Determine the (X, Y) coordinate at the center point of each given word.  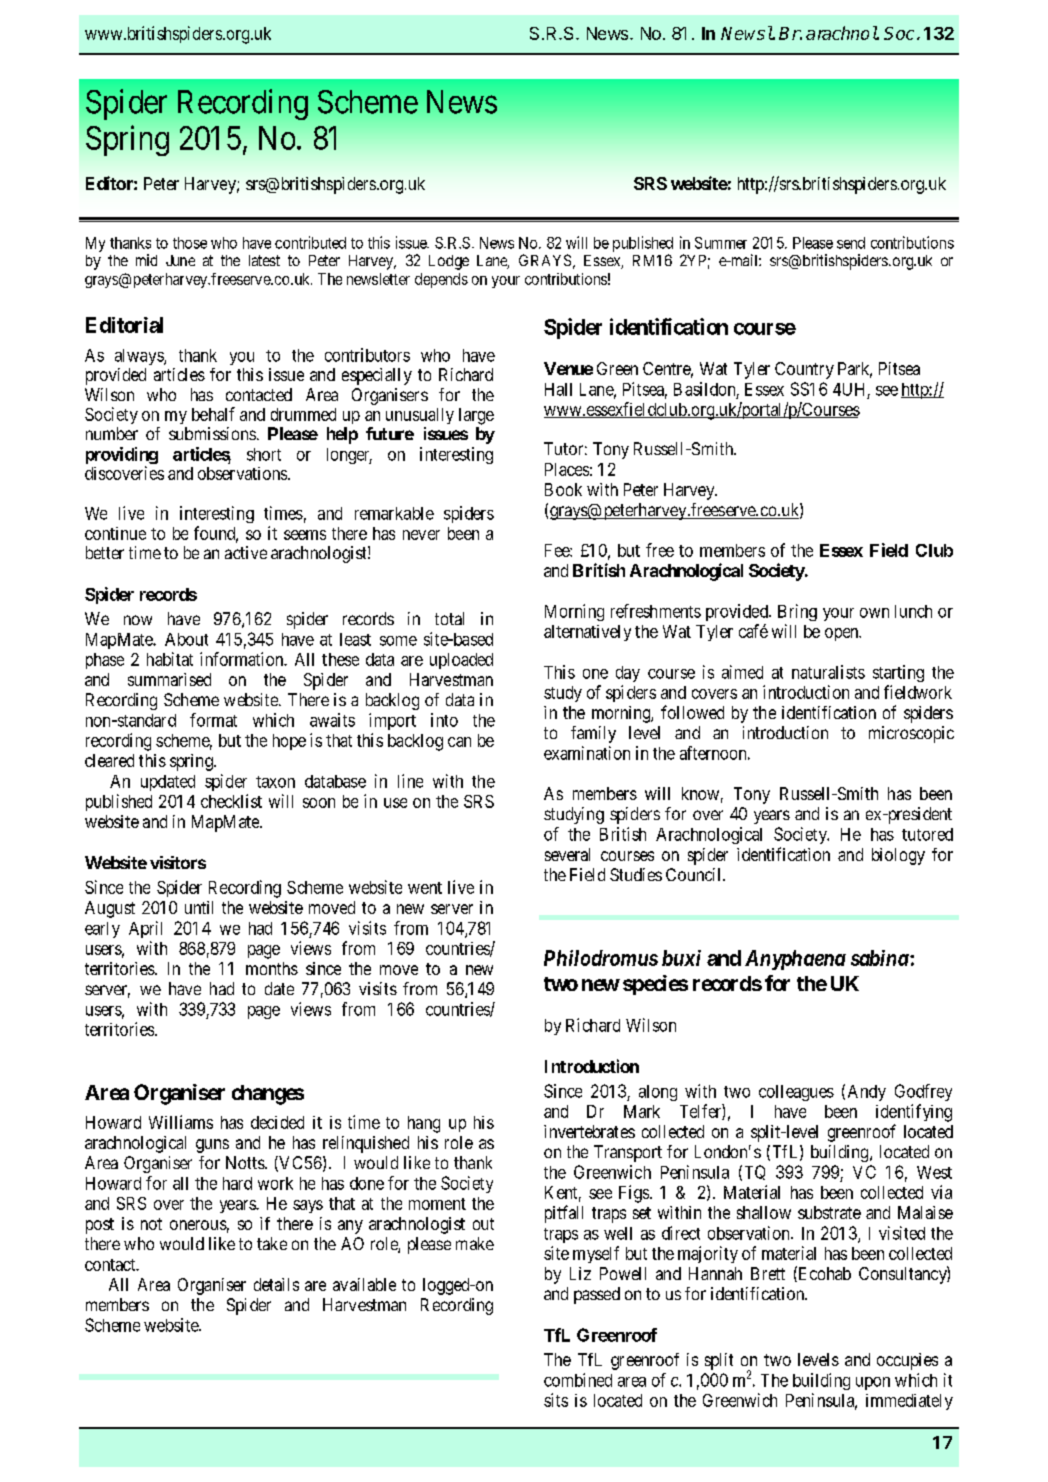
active (246, 552)
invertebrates (589, 1131)
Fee (558, 550)
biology (898, 856)
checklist (231, 801)
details (276, 1284)
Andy (867, 1093)
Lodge (449, 262)
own (874, 613)
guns (212, 1146)
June (180, 260)
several (567, 854)
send (851, 243)
